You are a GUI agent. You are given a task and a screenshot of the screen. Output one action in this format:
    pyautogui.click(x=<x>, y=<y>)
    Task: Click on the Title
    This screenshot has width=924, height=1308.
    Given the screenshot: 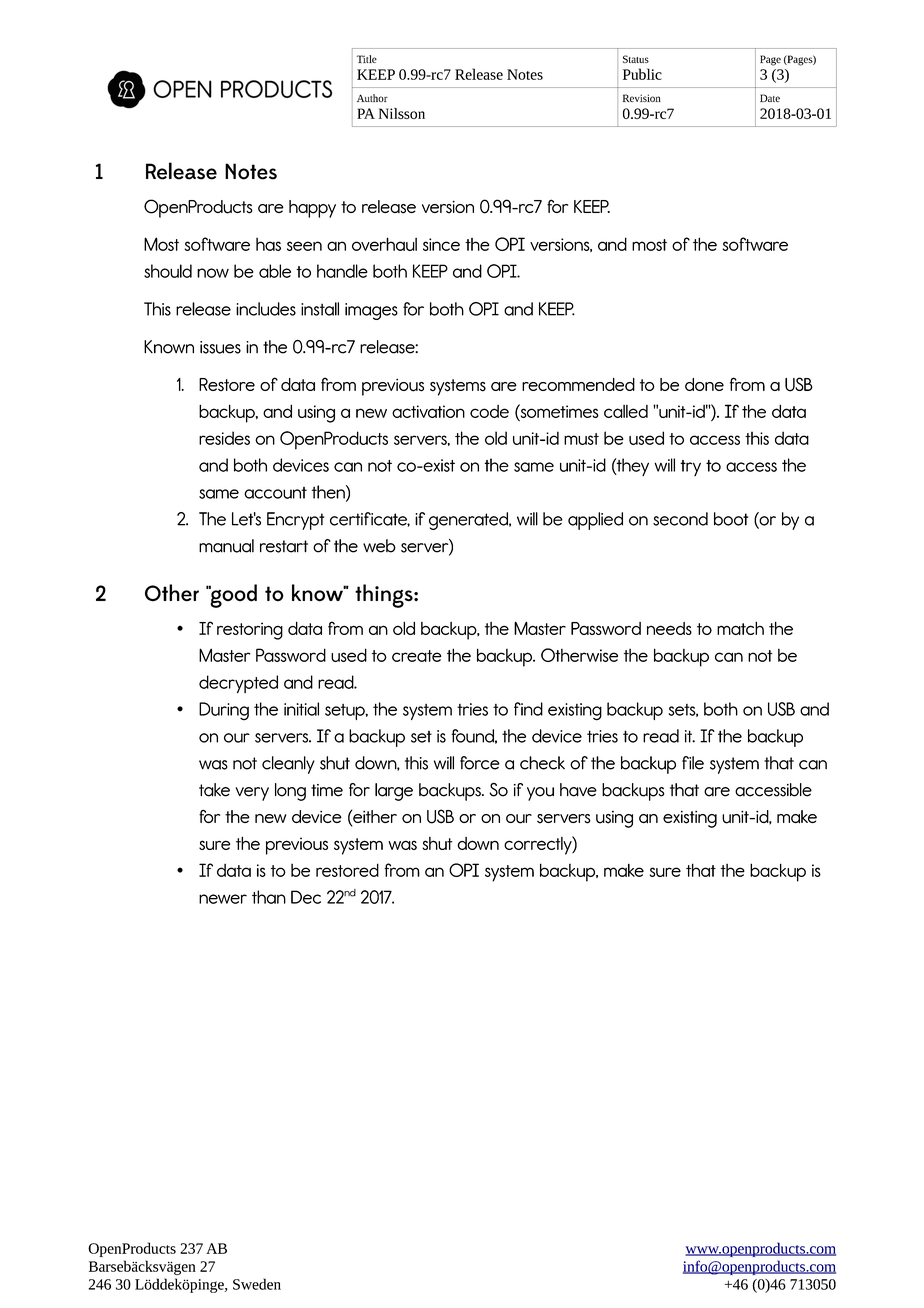 What is the action you would take?
    pyautogui.click(x=367, y=59)
